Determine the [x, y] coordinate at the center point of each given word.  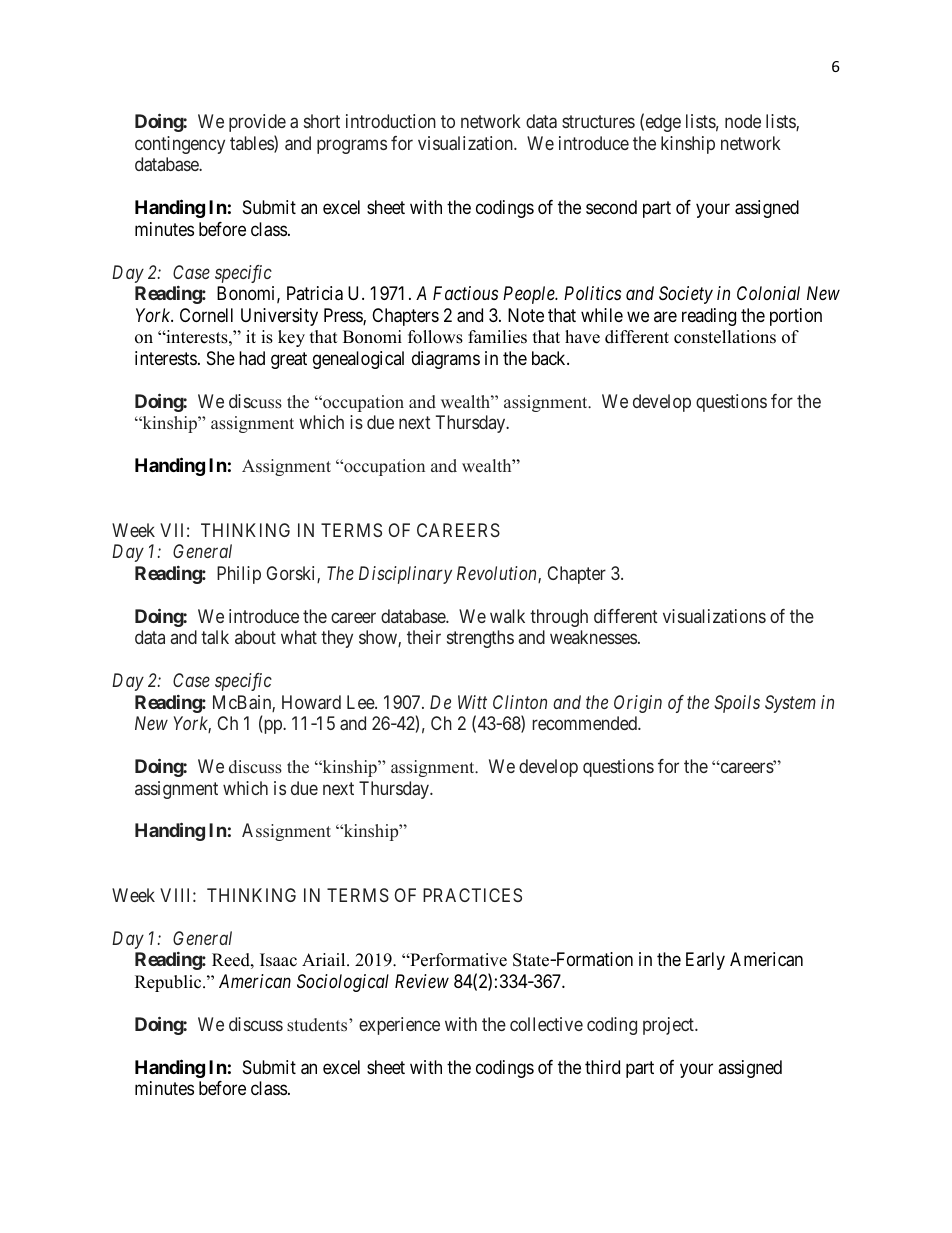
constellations [725, 337]
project [669, 1026]
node [743, 121]
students [318, 1025]
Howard [311, 702]
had [252, 358]
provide [257, 123]
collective [546, 1024]
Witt [472, 702]
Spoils [737, 704]
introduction [391, 121]
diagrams [446, 360]
